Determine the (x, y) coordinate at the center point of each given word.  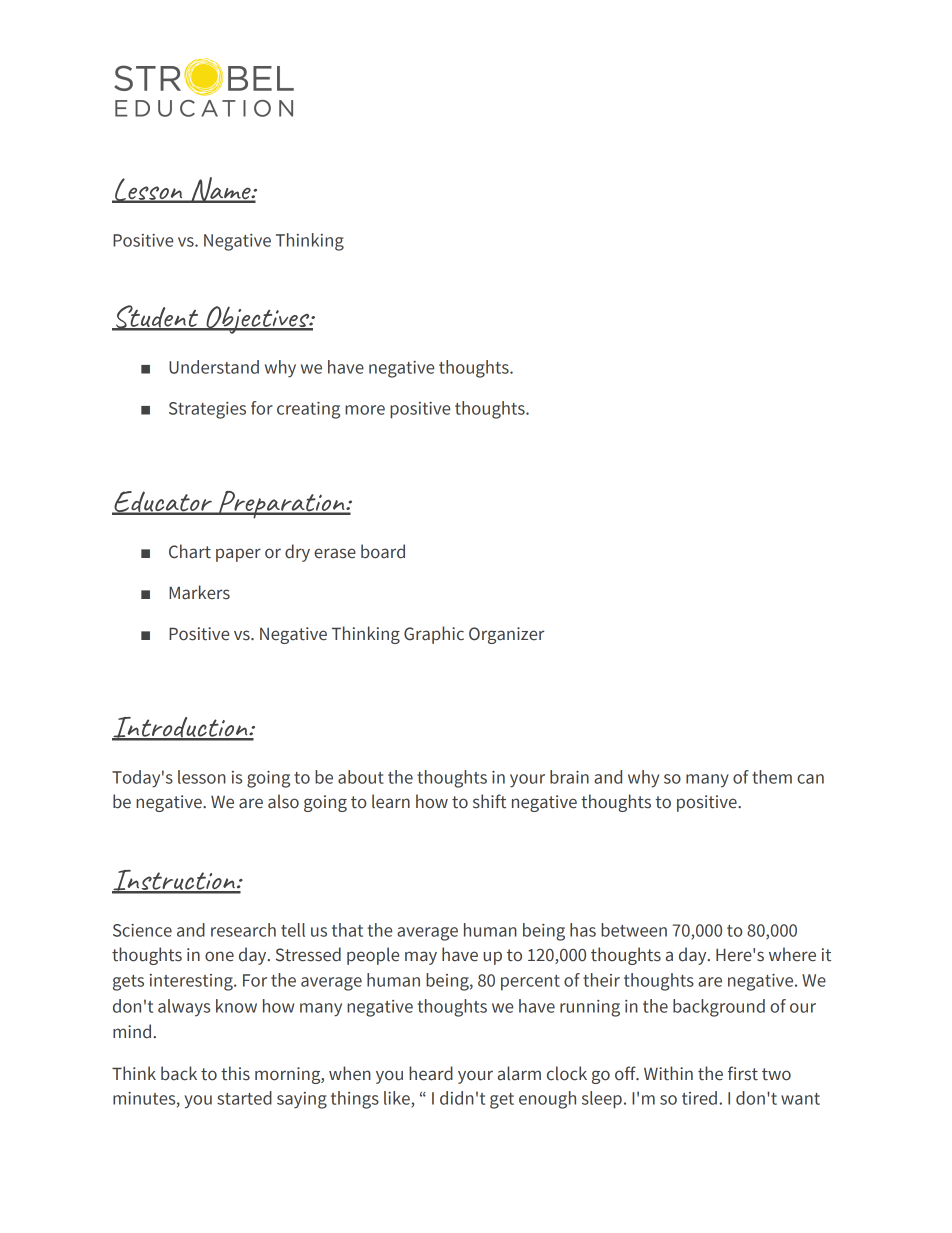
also (283, 801)
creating (308, 410)
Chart (190, 551)
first (743, 1073)
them (772, 777)
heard (431, 1073)
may (421, 958)
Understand (214, 367)
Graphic (434, 635)
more (365, 410)
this (235, 1073)
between (634, 930)
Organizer (506, 635)
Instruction (174, 881)
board (383, 551)
